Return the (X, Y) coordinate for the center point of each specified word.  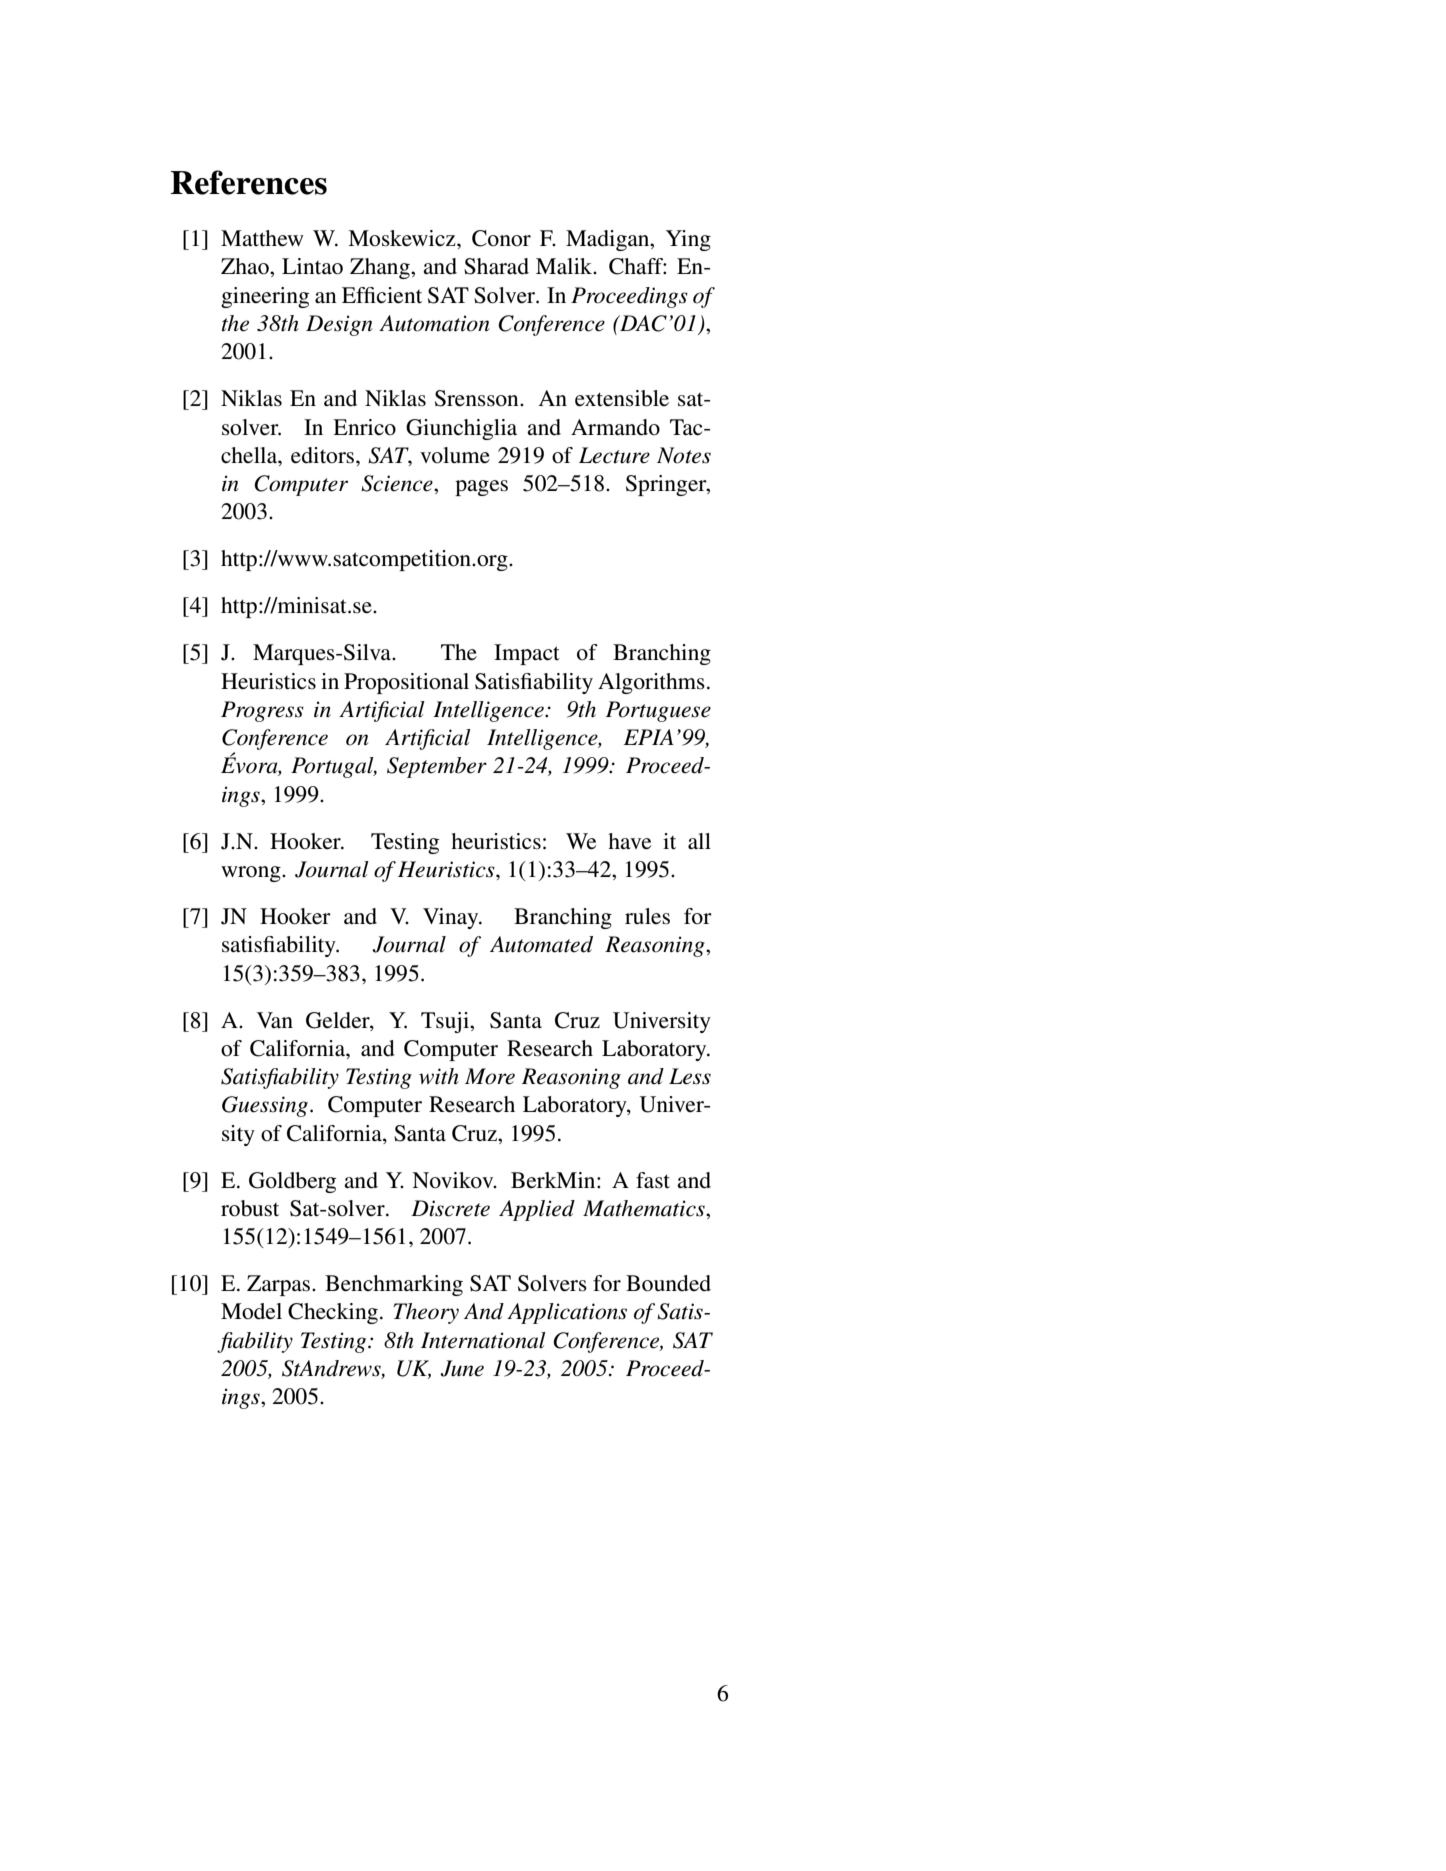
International (483, 1340)
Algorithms (651, 683)
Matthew (262, 238)
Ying (688, 240)
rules (647, 916)
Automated (541, 944)
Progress (262, 711)
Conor (501, 238)
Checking (333, 1313)
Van (275, 1020)
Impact (527, 654)
